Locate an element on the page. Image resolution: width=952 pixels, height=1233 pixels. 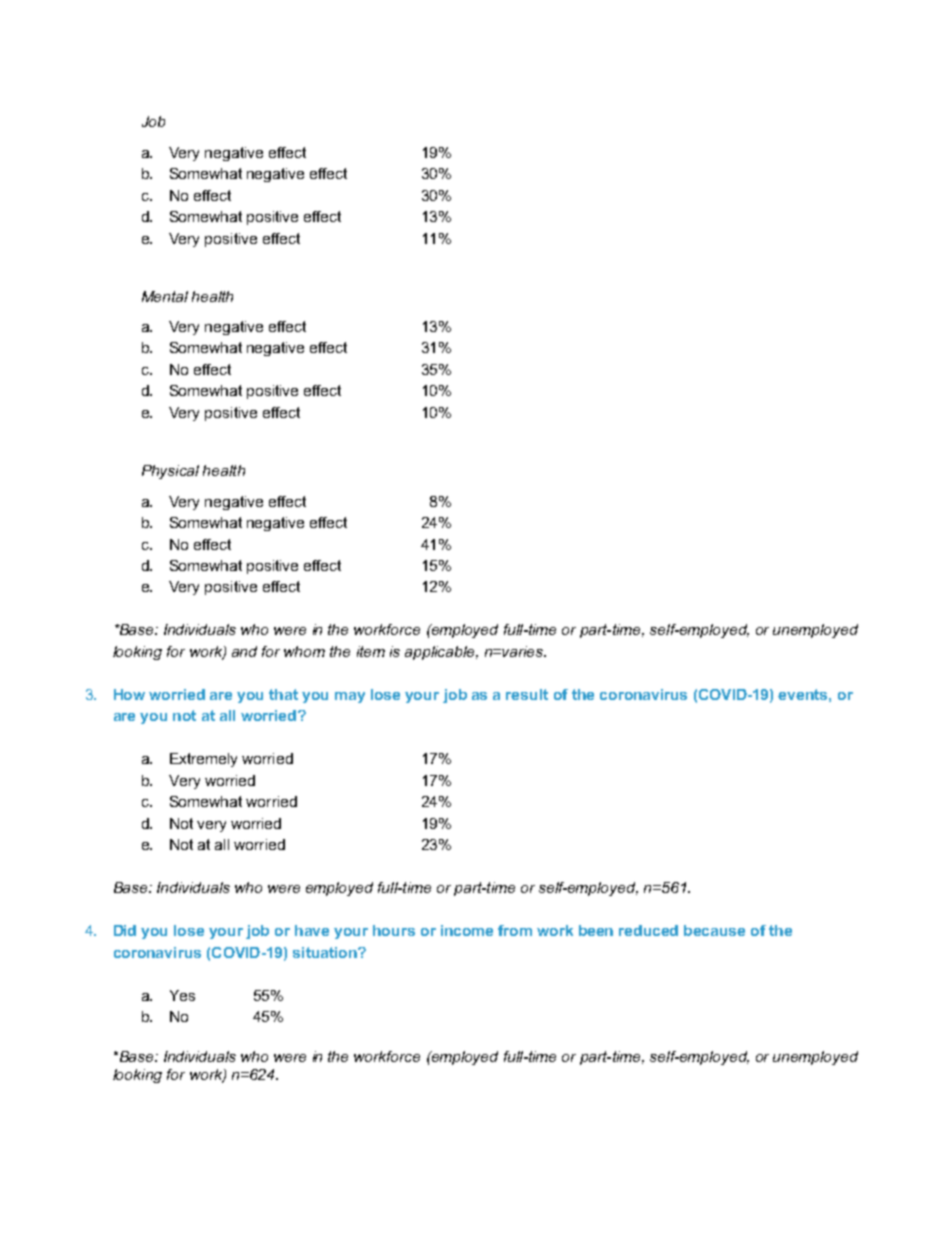
Mental is located at coordinates (165, 296).
